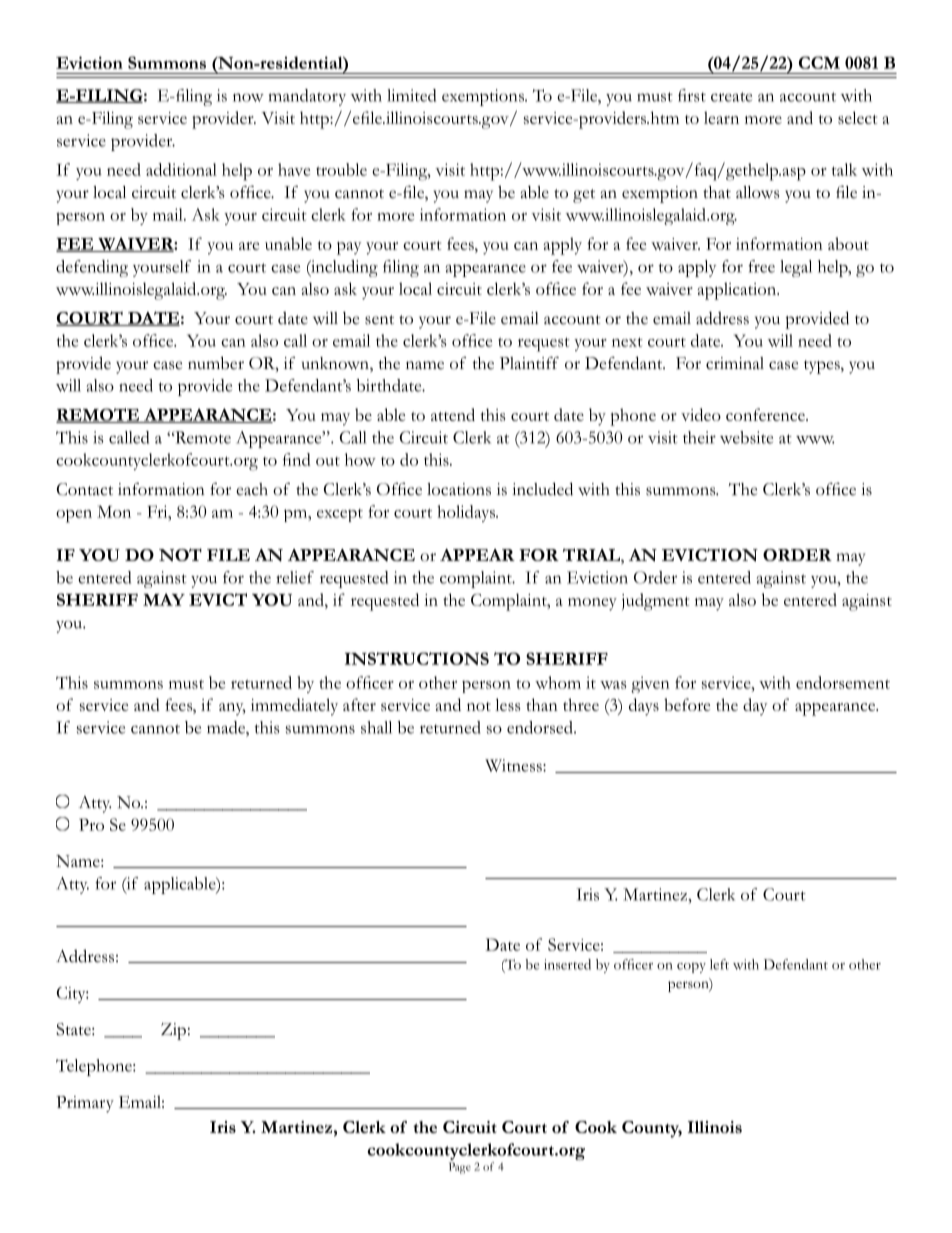  I want to click on Primary, so click(85, 1104).
